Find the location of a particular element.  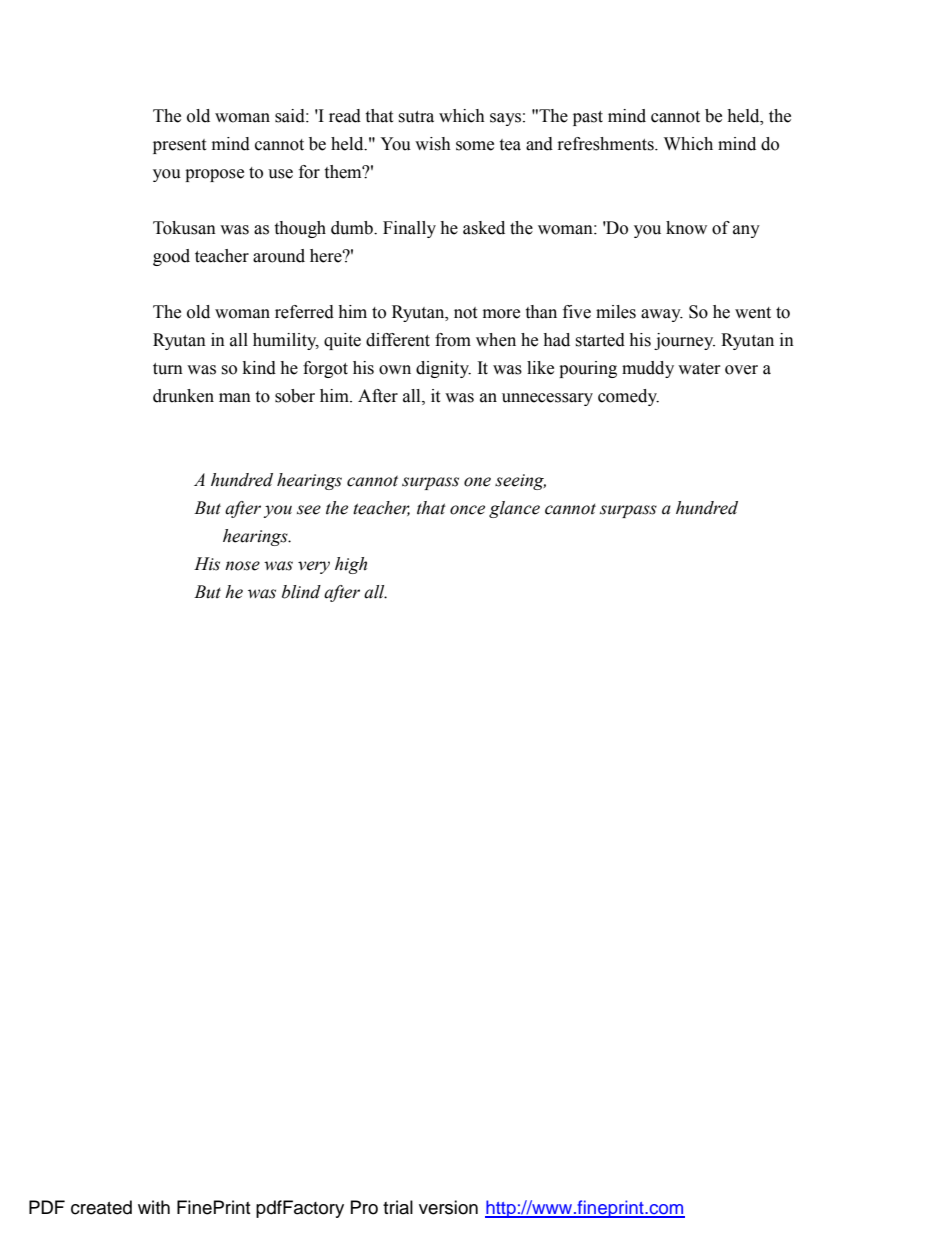

version is located at coordinates (448, 1207).
